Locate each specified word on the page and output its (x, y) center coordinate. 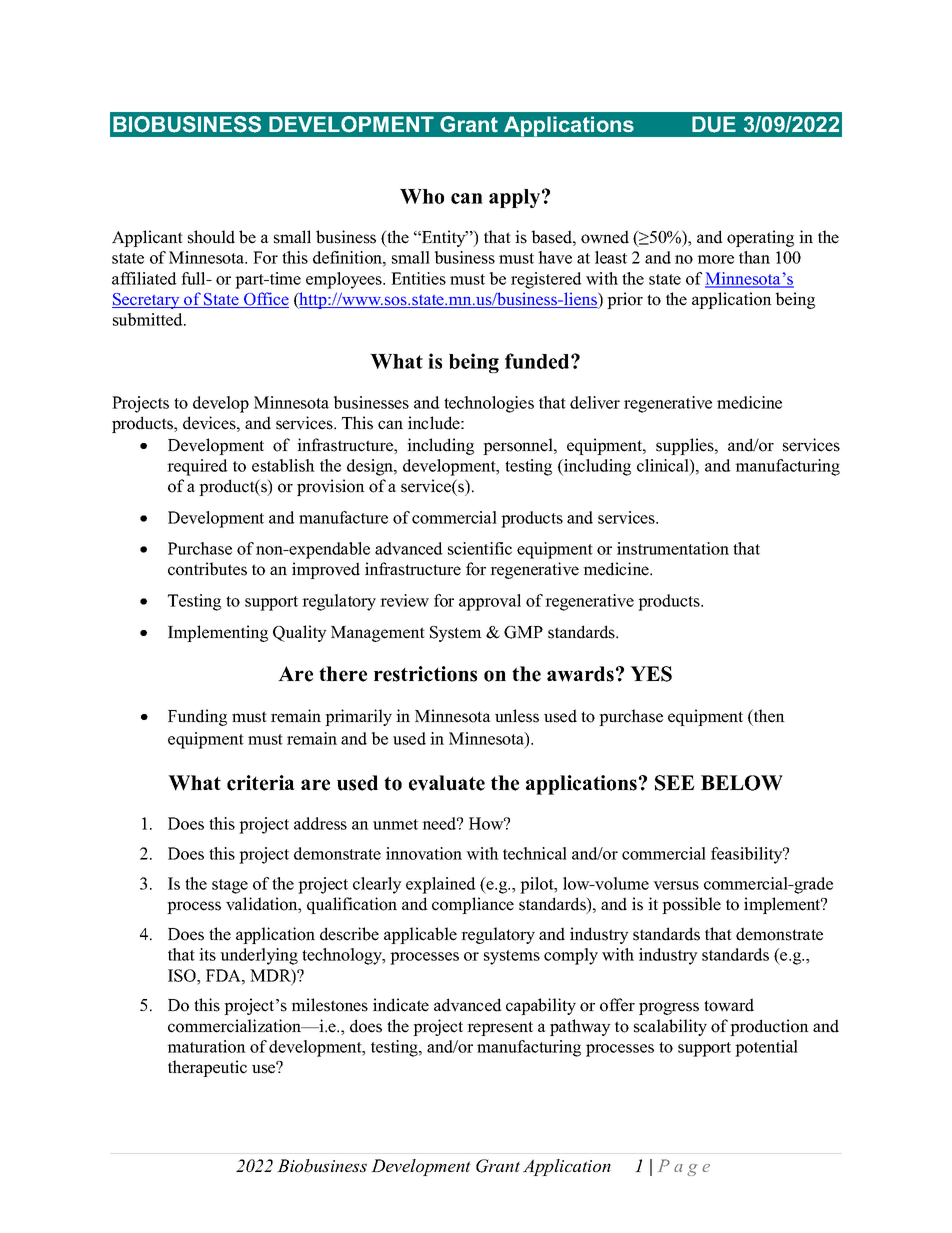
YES (651, 674)
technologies (489, 404)
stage (230, 886)
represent (500, 1028)
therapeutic (207, 1068)
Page (684, 1167)
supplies (686, 446)
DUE (714, 124)
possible (691, 905)
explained (441, 885)
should (211, 237)
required (197, 467)
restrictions (425, 674)
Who (422, 196)
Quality (300, 633)
